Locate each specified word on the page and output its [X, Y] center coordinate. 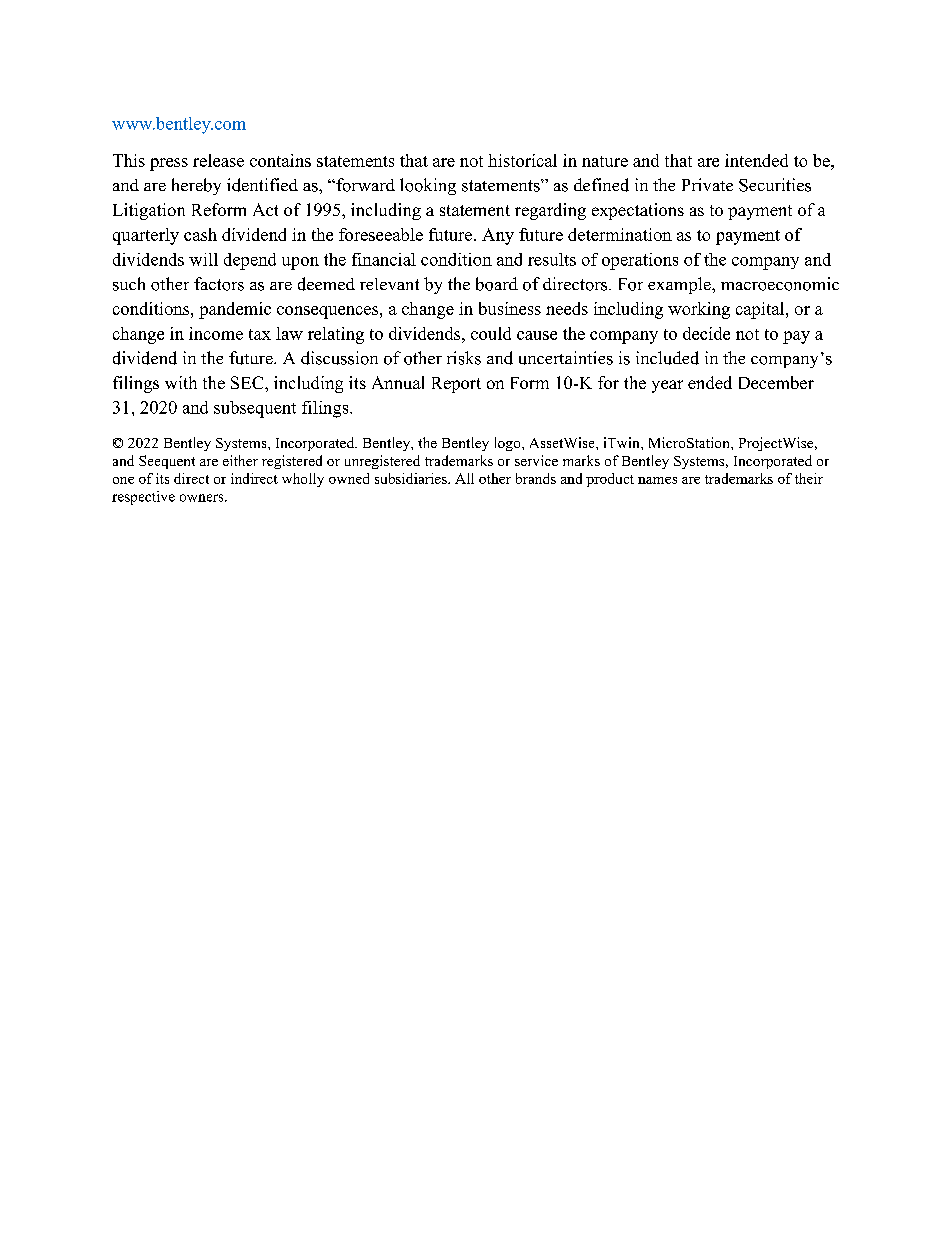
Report [456, 385]
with [181, 382]
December [776, 382]
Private [707, 184]
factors [219, 284]
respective [143, 498]
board [497, 284]
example [680, 285]
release [218, 160]
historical [522, 160]
